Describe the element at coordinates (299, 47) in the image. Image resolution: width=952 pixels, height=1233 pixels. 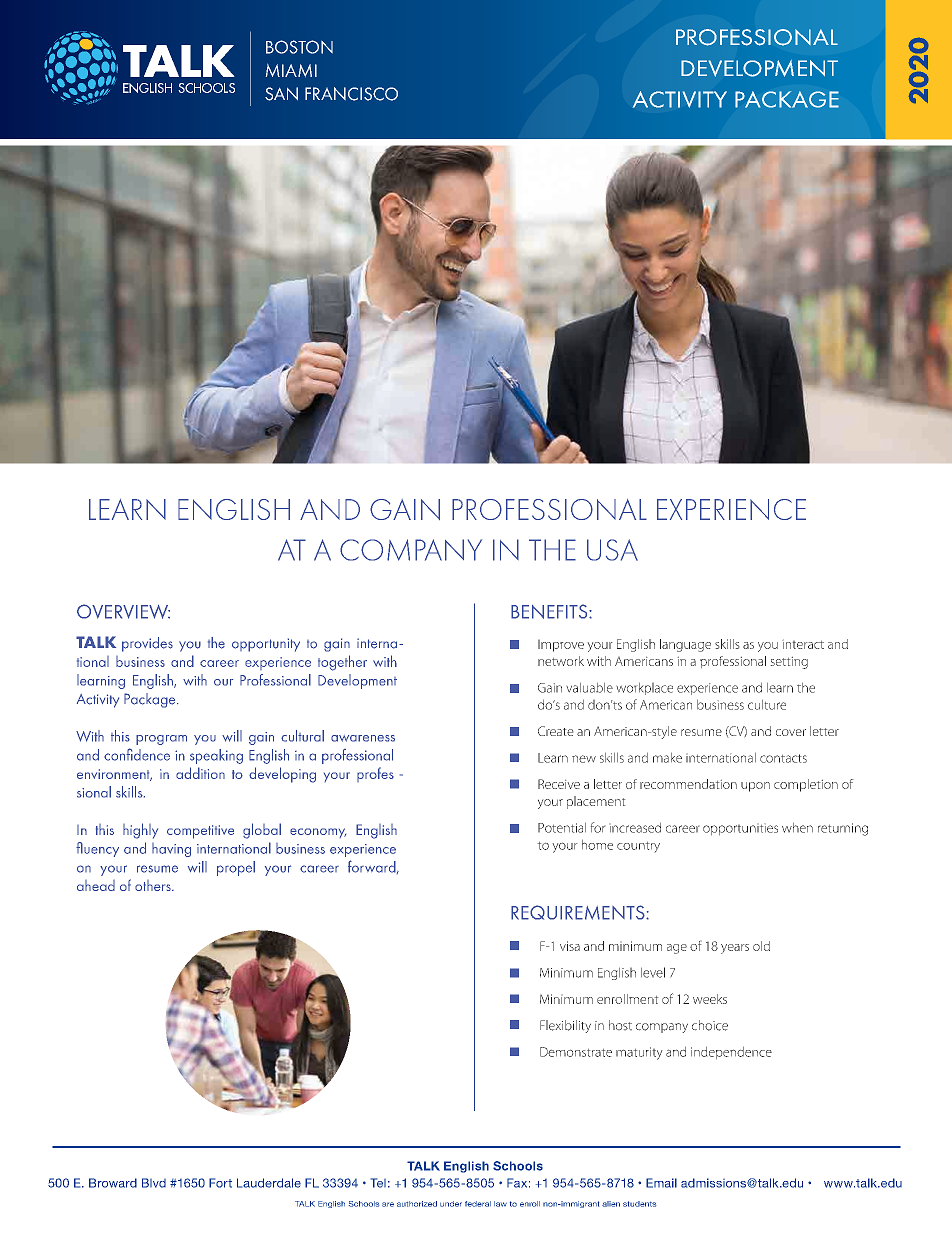
I see `BOSTON` at that location.
